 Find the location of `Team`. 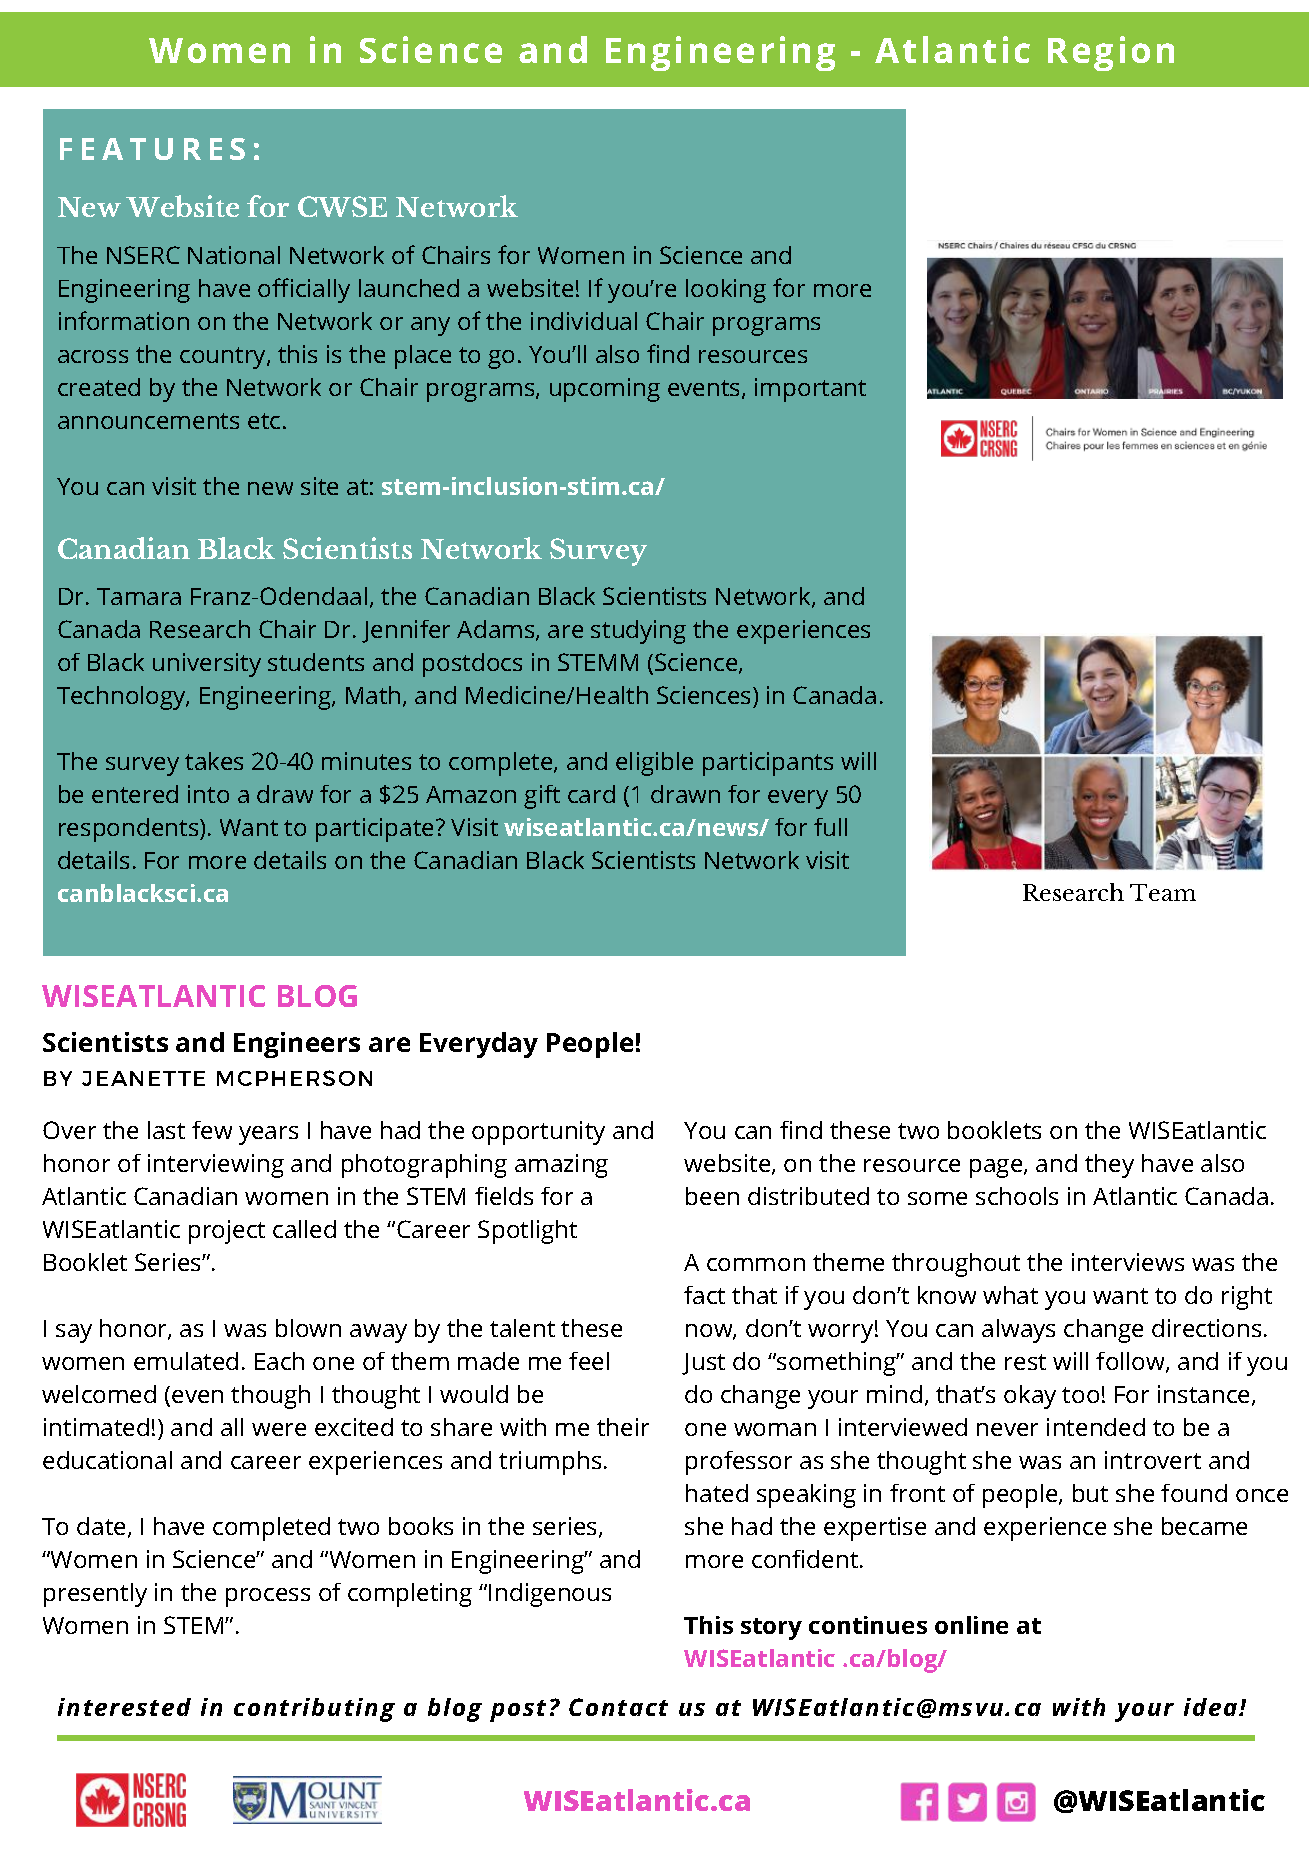

Team is located at coordinates (1163, 892).
